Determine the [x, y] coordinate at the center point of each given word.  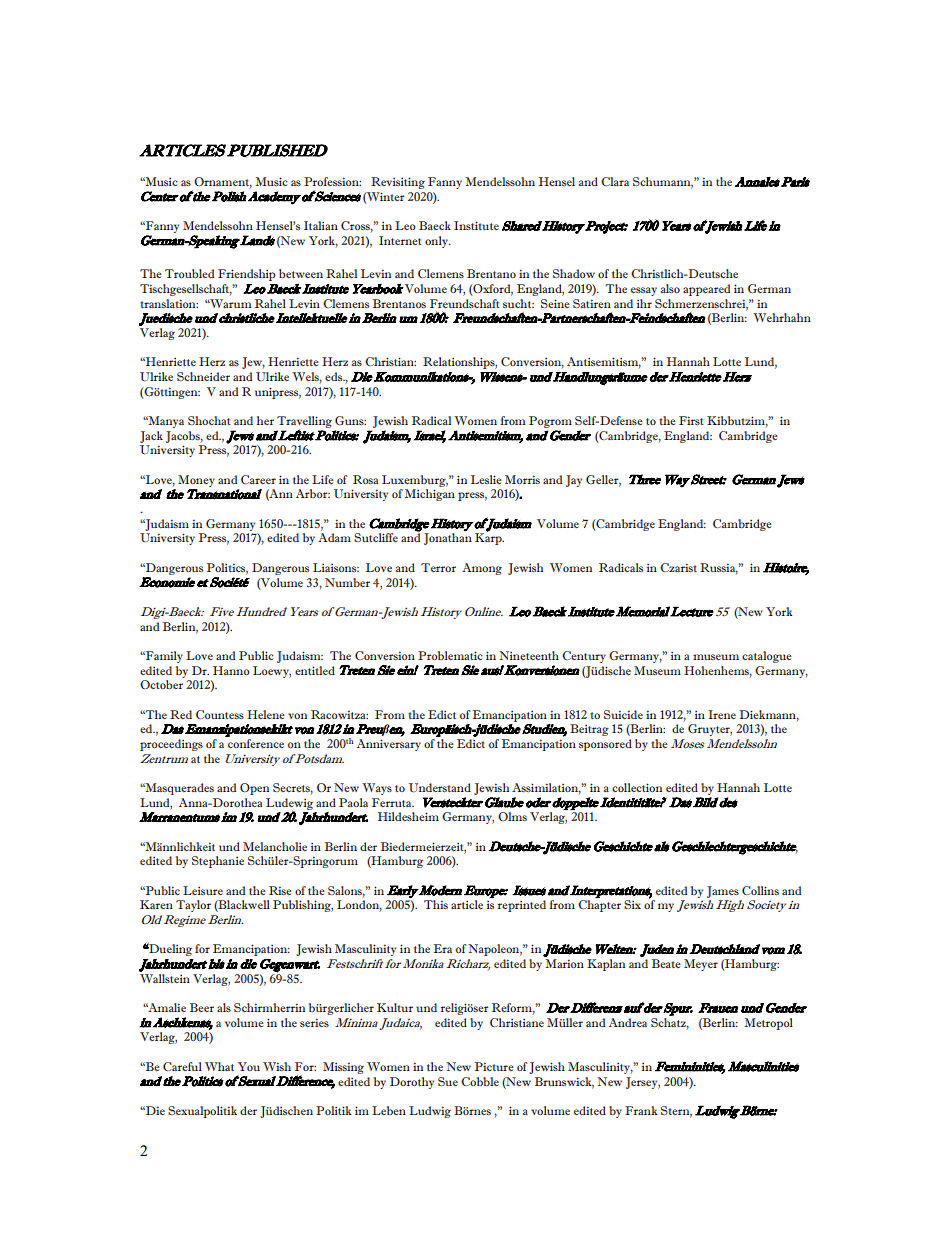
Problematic [450, 655]
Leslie [486, 479]
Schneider [203, 376]
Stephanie [218, 862]
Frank [641, 1110]
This [436, 904]
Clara [615, 181]
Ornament [223, 182]
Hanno [231, 670]
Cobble [480, 1081]
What [219, 1066]
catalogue [767, 657]
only [437, 242]
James [723, 892]
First [691, 420]
